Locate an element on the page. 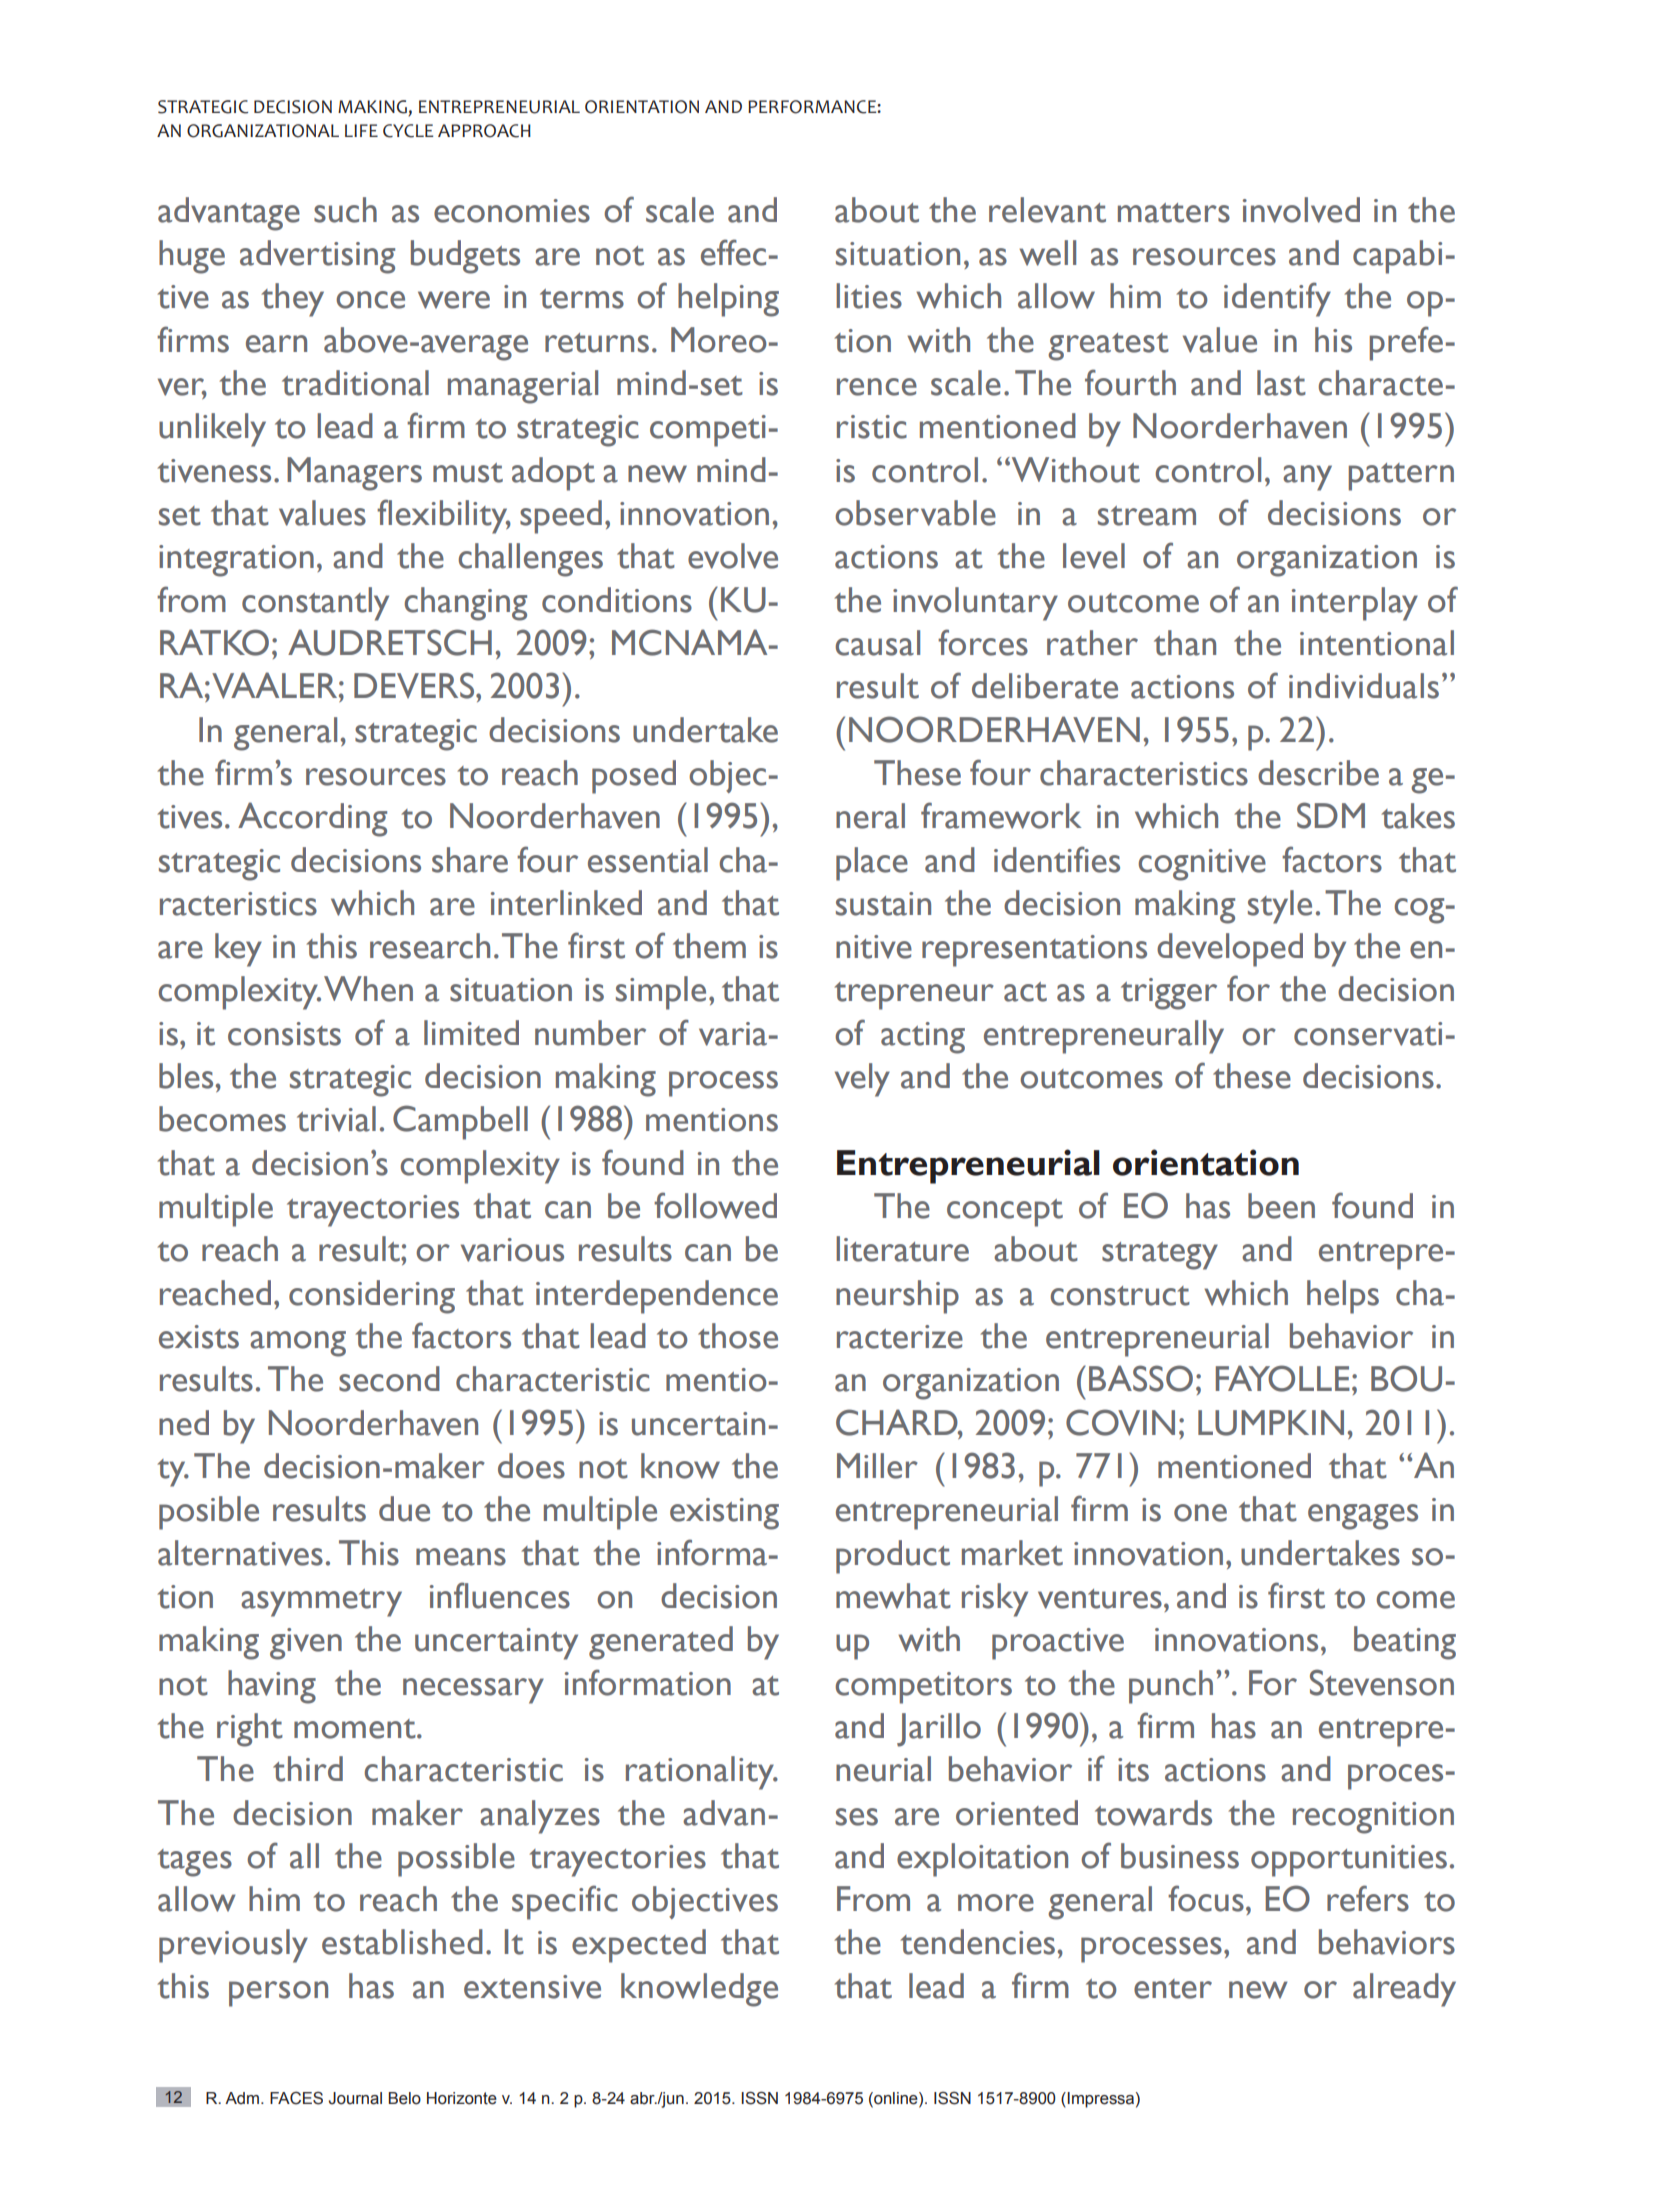 This image has height=2204, width=1653. been is located at coordinates (1281, 1206).
